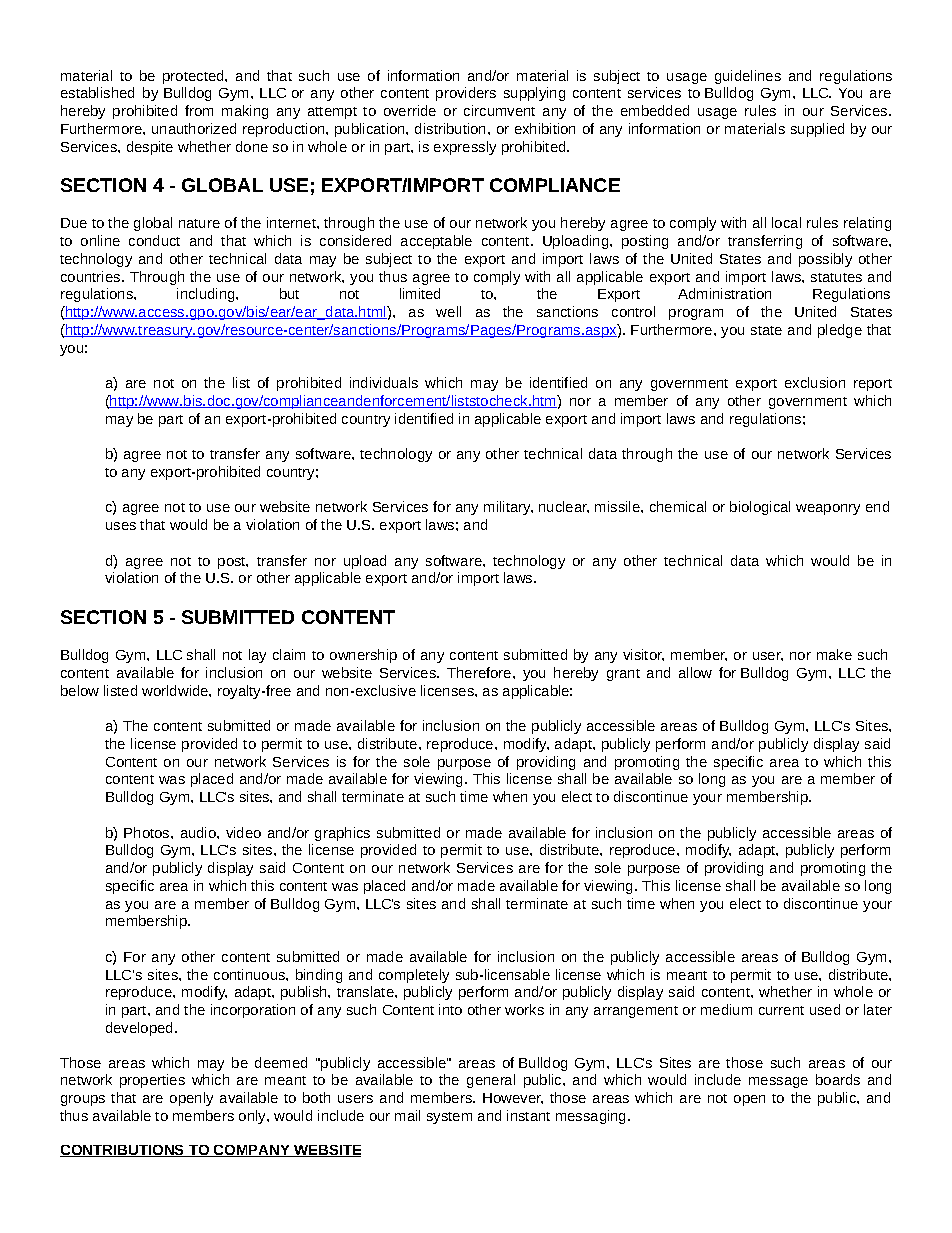 The width and height of the screenshot is (952, 1233). What do you see at coordinates (207, 295) in the screenshot?
I see `including` at bounding box center [207, 295].
